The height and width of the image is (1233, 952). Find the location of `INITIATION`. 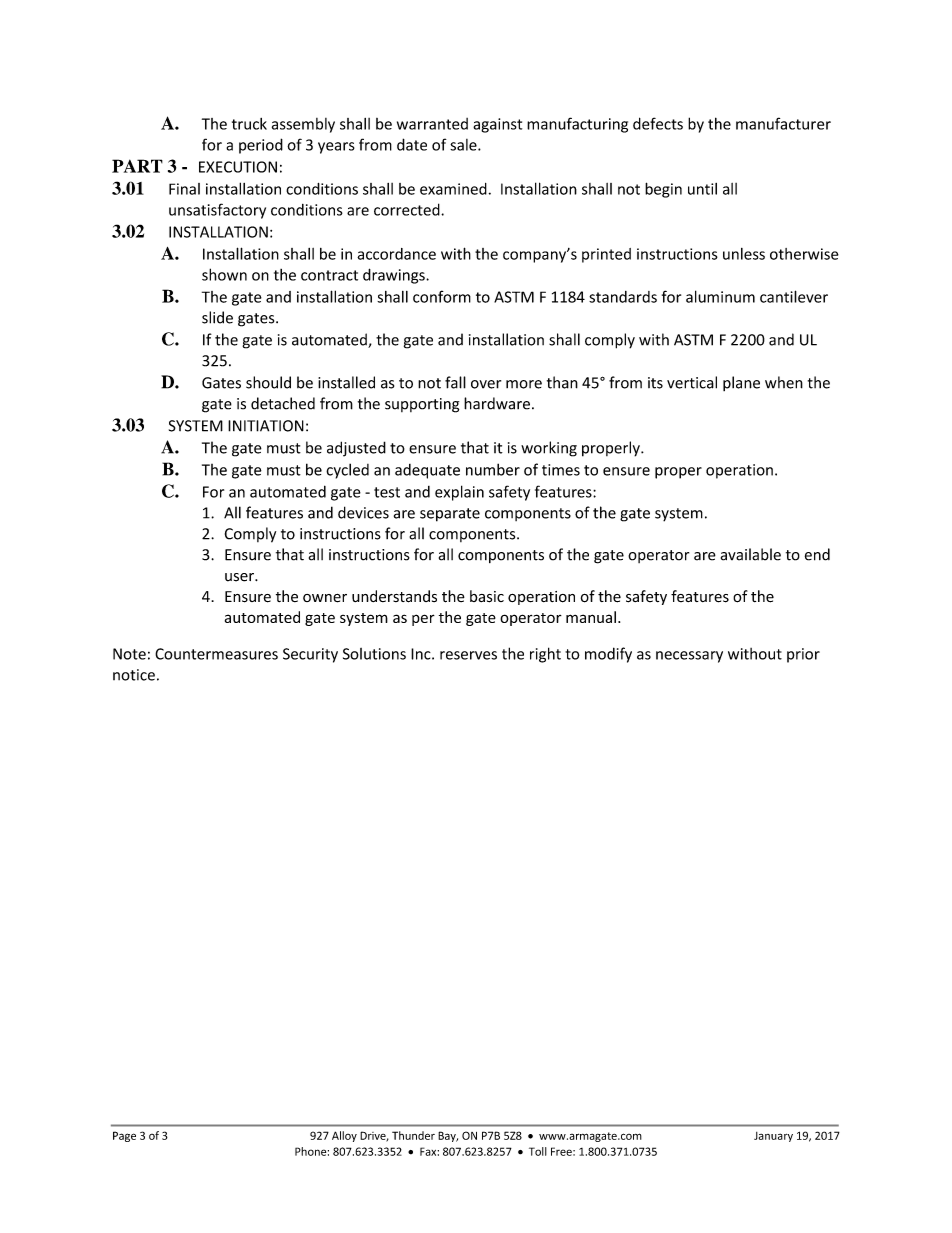

INITIATION is located at coordinates (266, 426).
